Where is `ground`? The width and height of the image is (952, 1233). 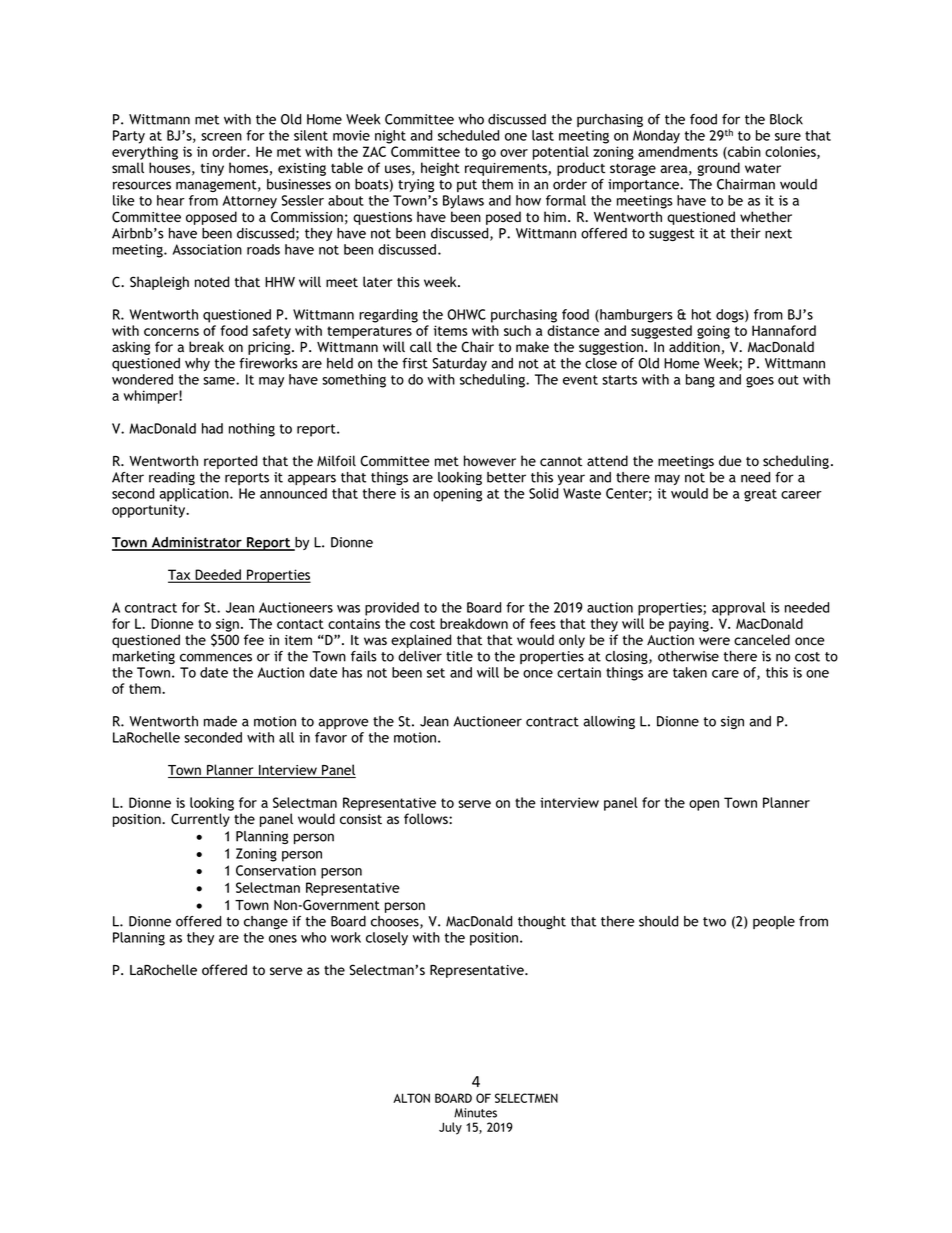 ground is located at coordinates (718, 169).
